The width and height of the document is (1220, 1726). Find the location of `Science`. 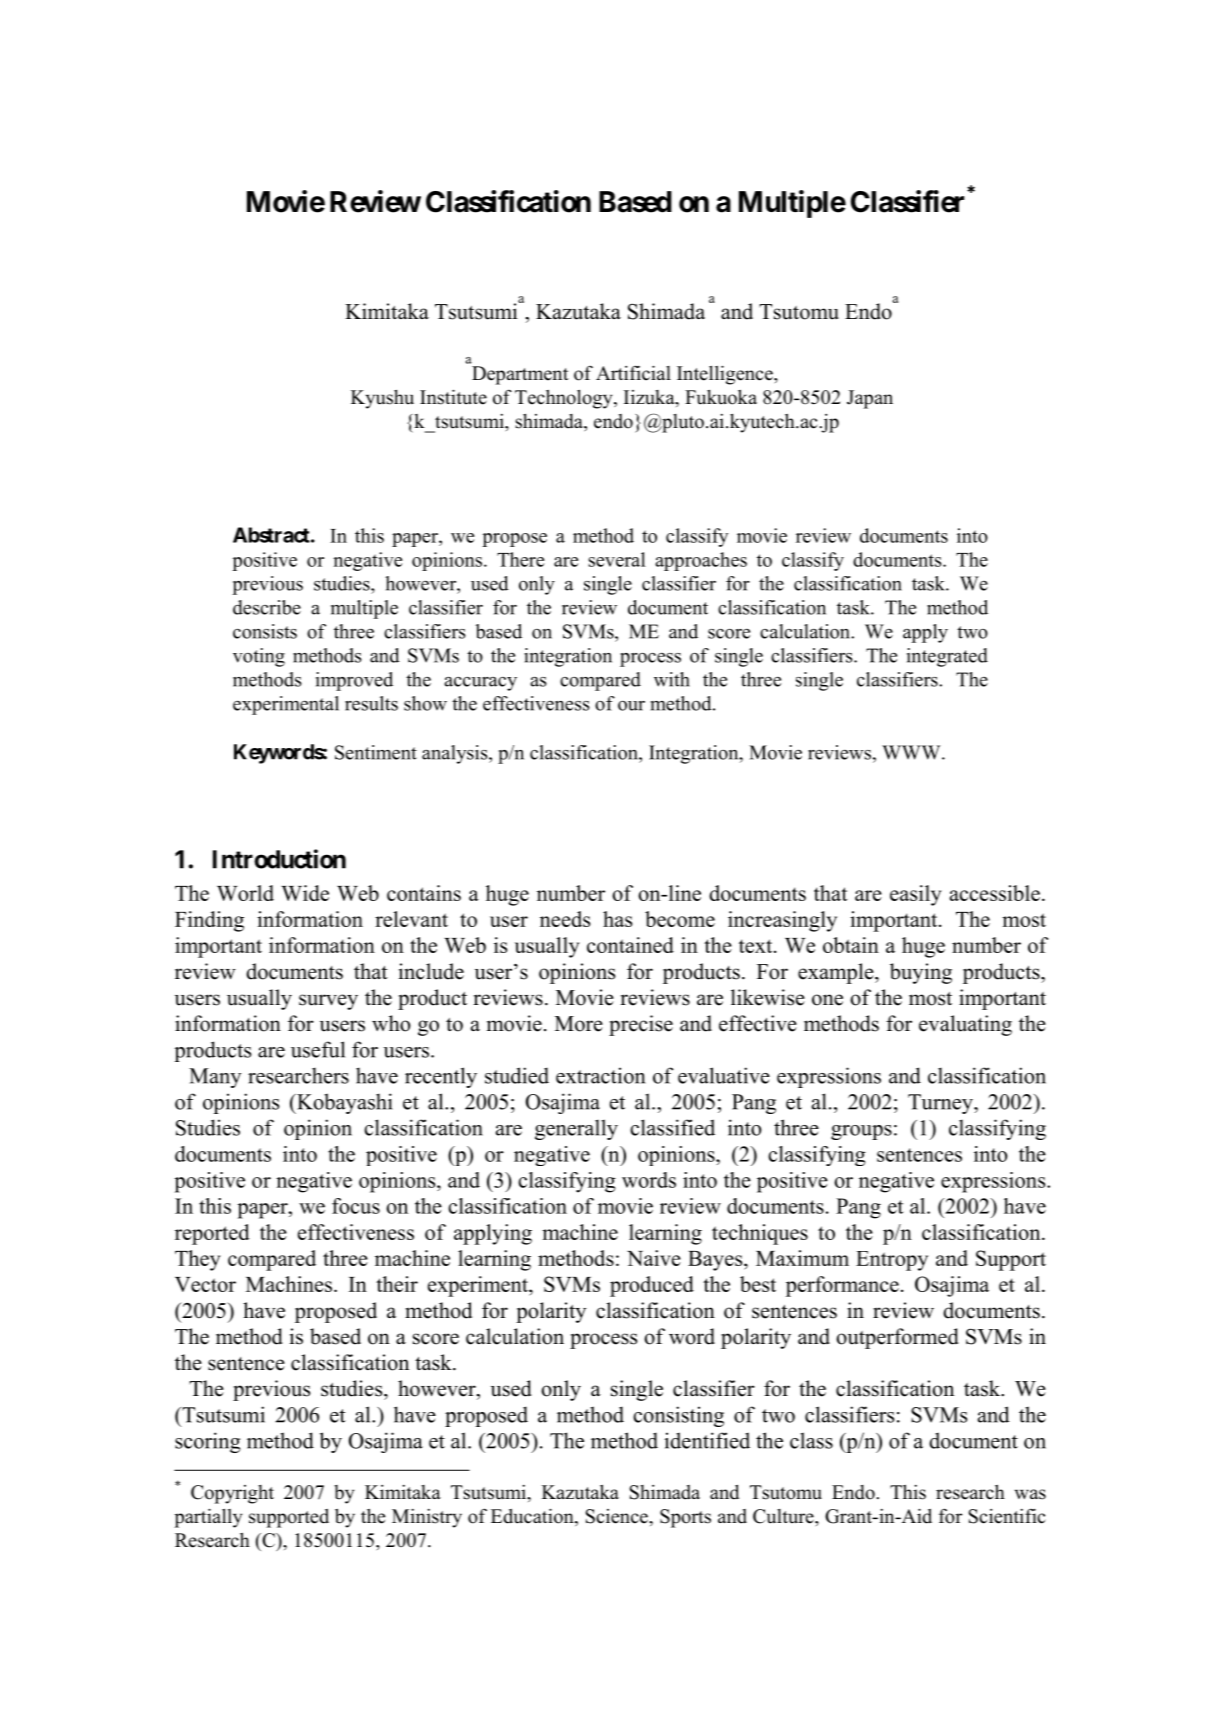

Science is located at coordinates (618, 1516).
